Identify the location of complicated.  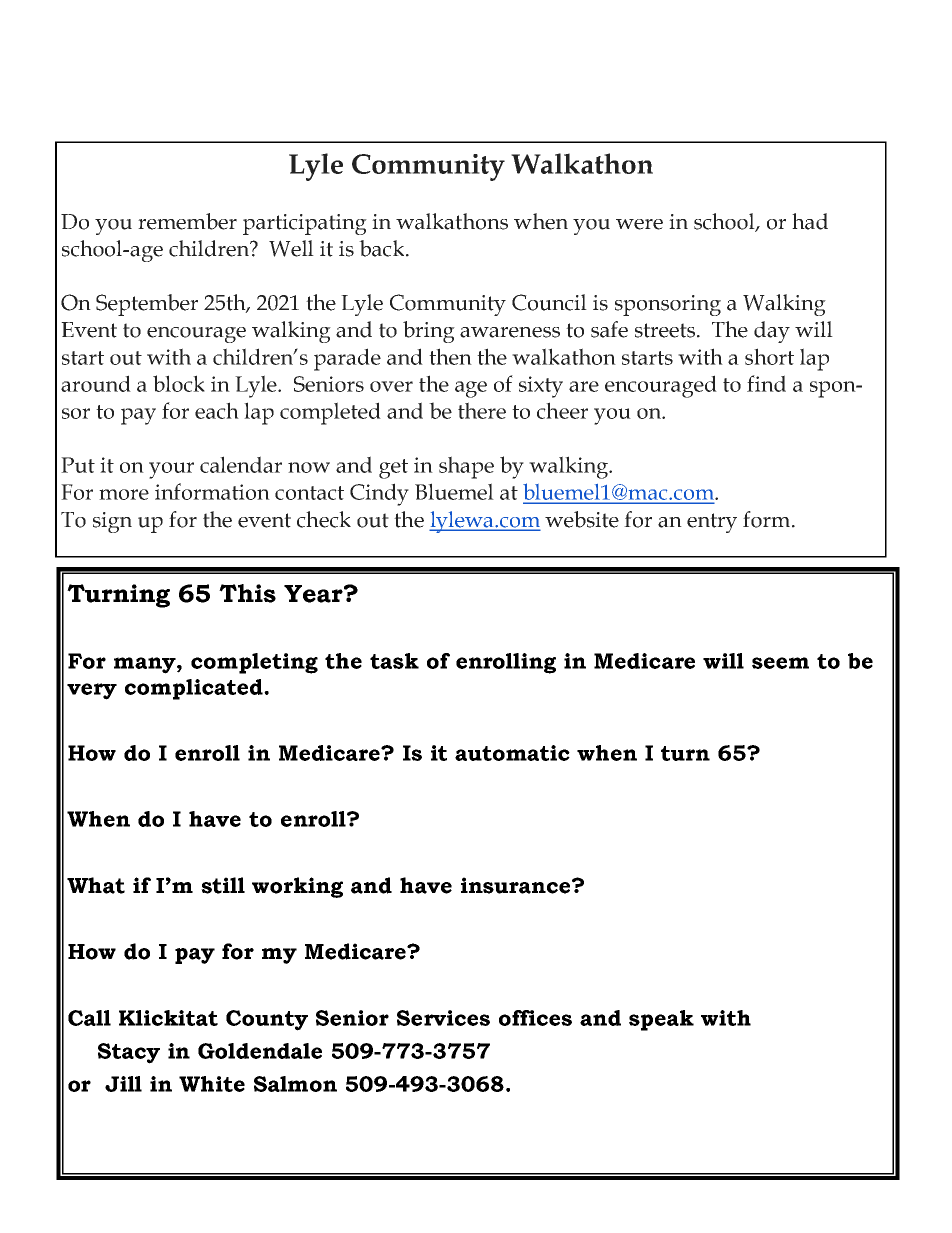
(195, 689).
